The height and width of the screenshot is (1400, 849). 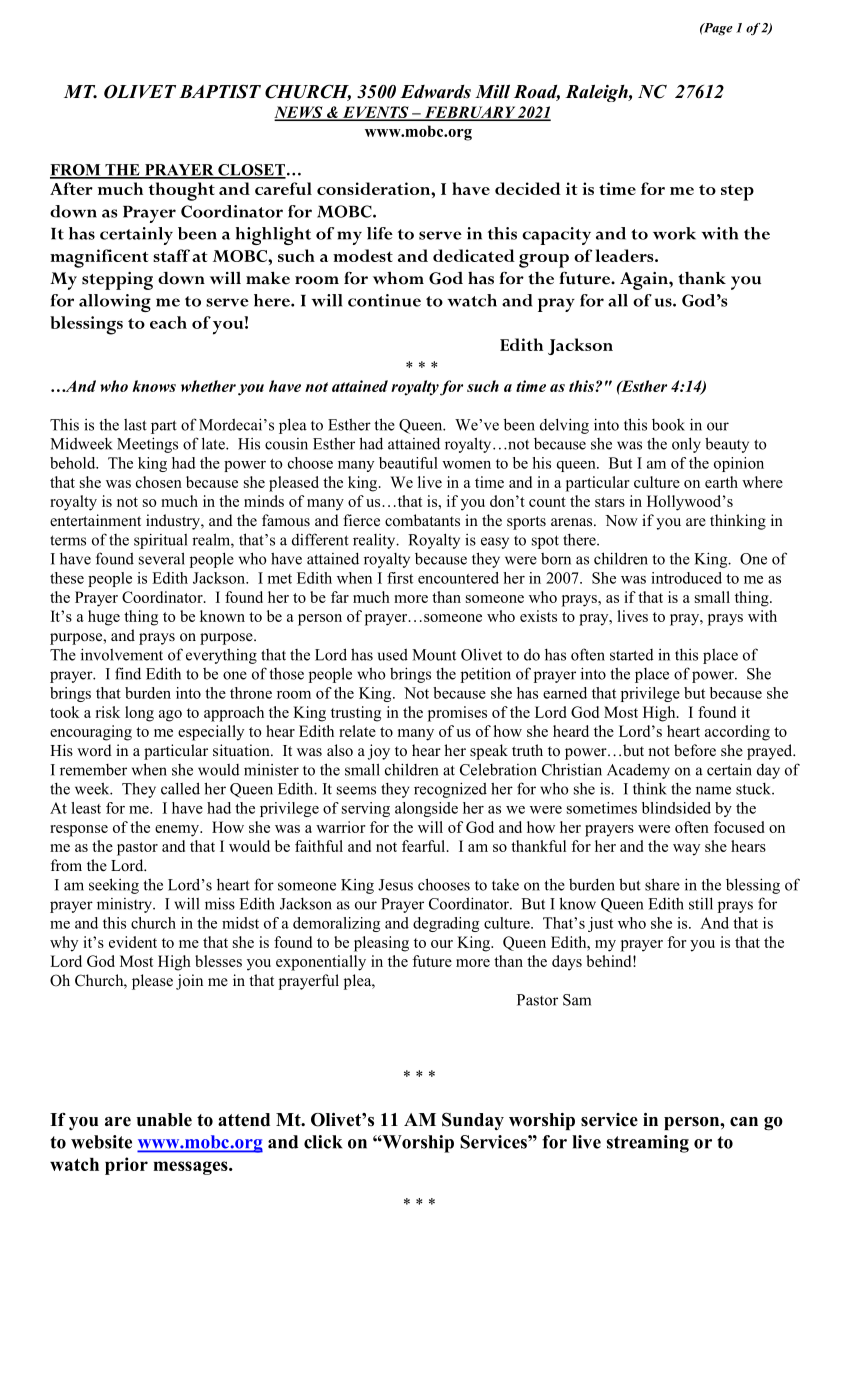 What do you see at coordinates (674, 233) in the screenshot?
I see `work` at bounding box center [674, 233].
